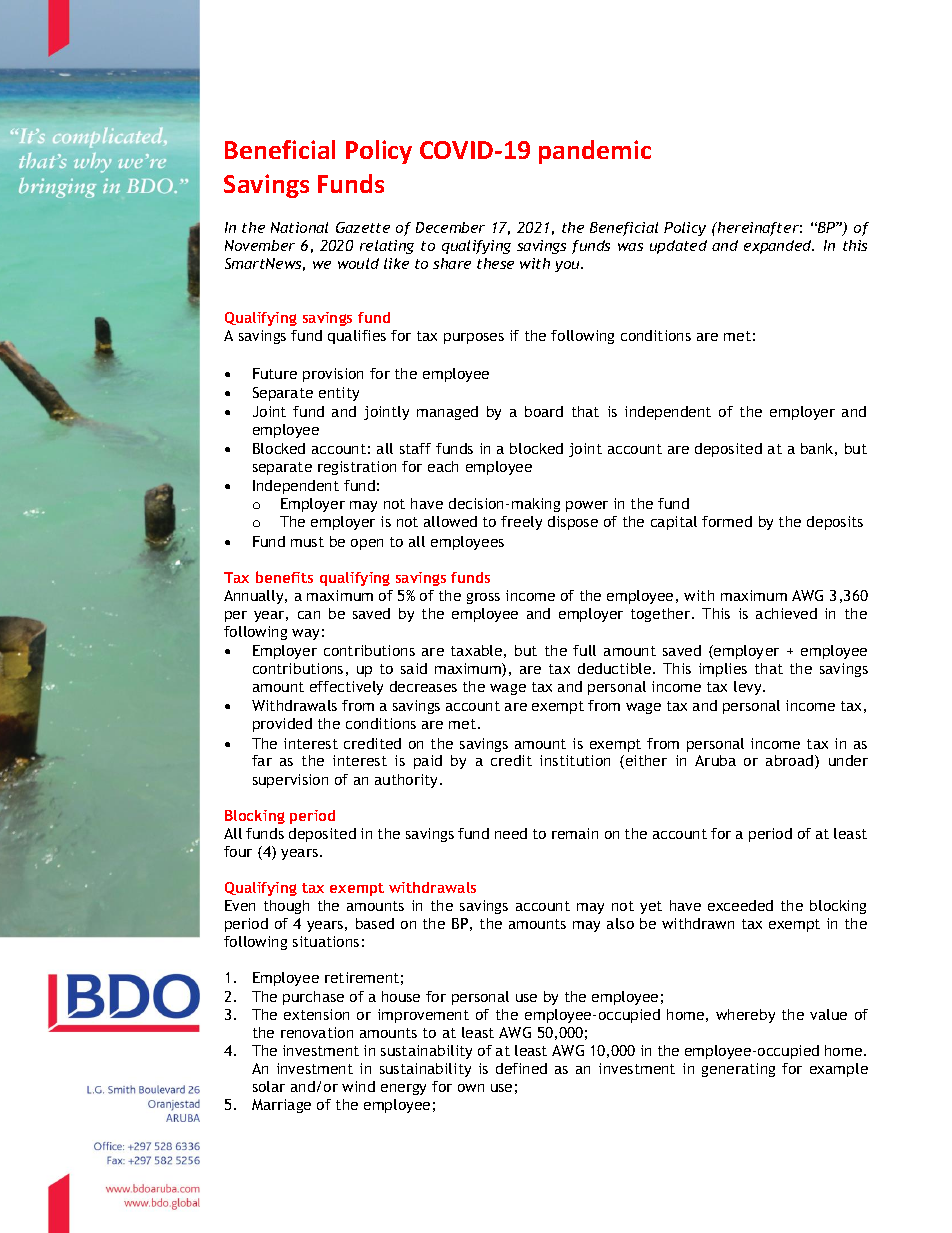  What do you see at coordinates (779, 247) in the screenshot?
I see `expanded` at bounding box center [779, 247].
